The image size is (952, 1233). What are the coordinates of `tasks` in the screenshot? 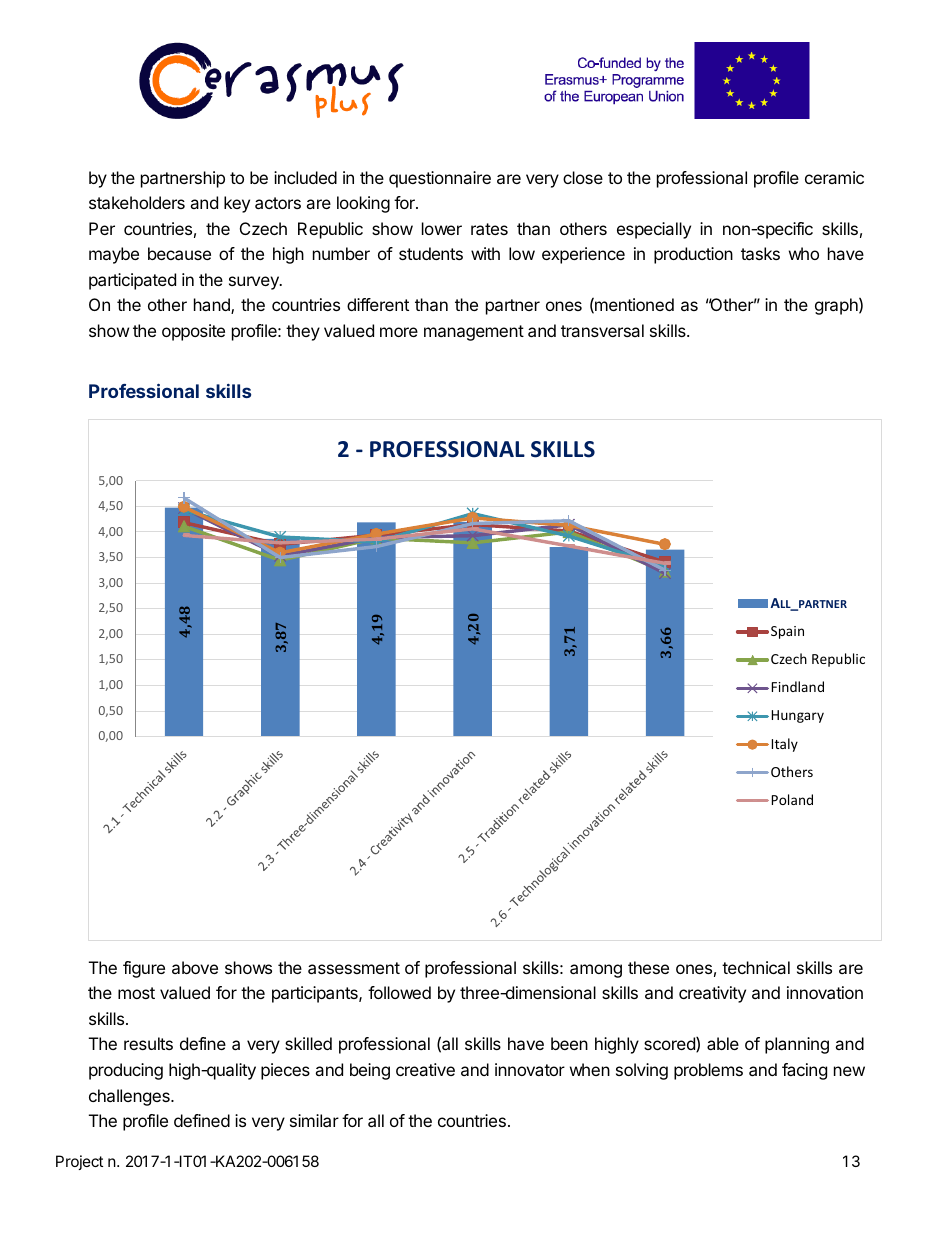 It's located at (760, 253).
